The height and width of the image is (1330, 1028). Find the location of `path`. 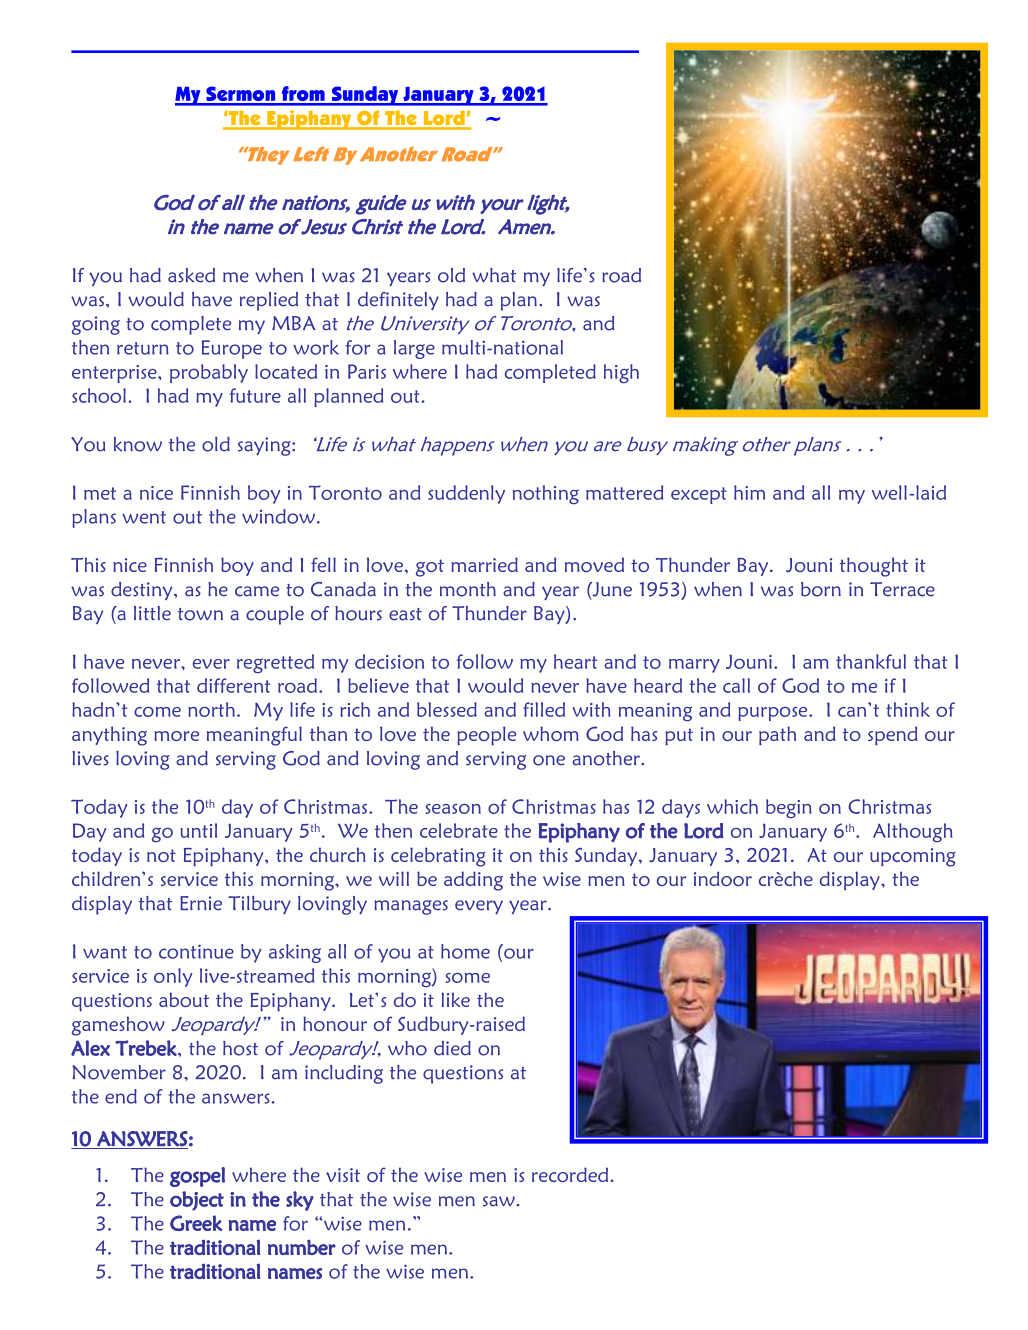

path is located at coordinates (777, 736).
